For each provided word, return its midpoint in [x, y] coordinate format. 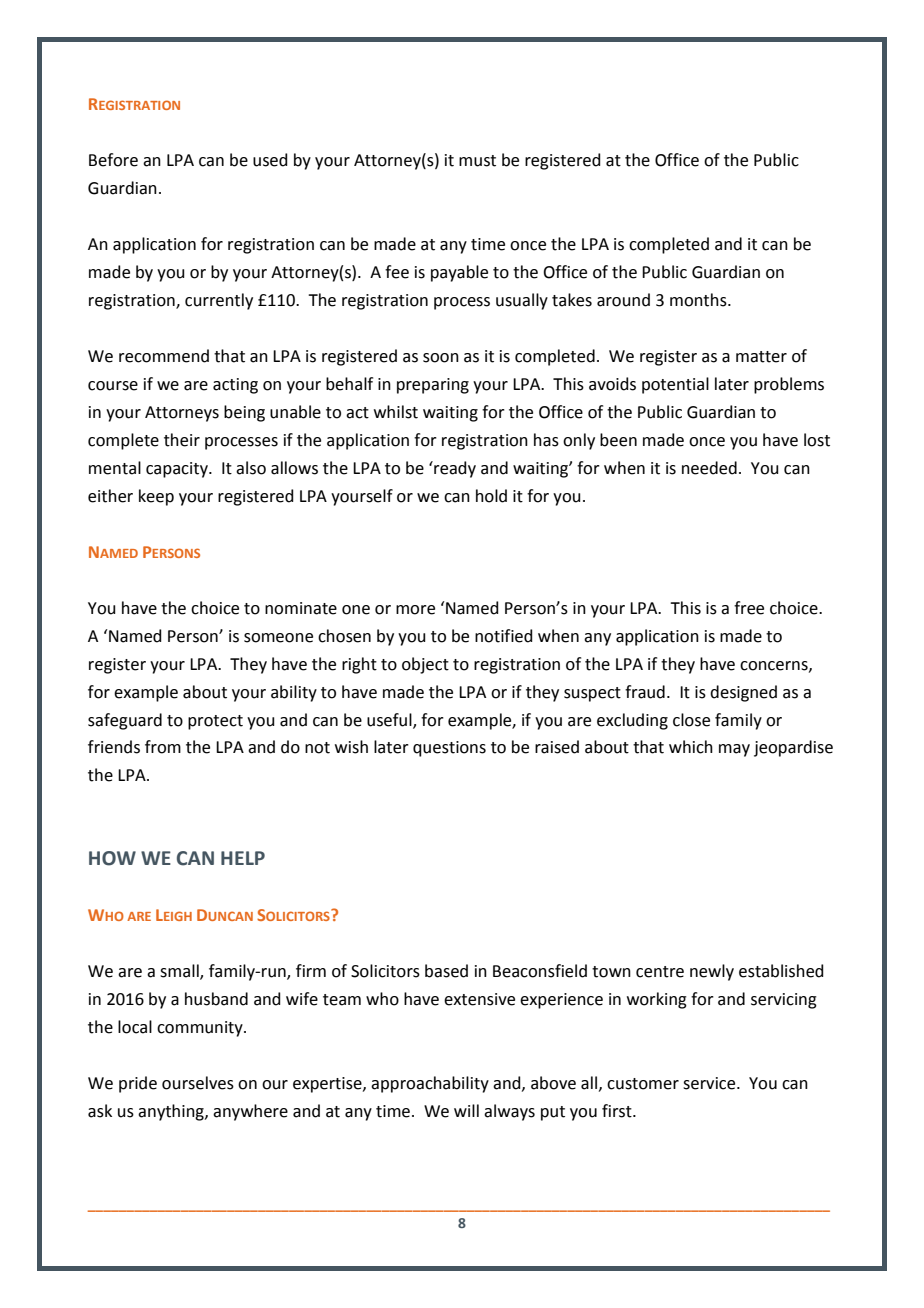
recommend [164, 356]
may [734, 750]
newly [712, 972]
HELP [243, 858]
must [477, 161]
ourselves [198, 1083]
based [446, 971]
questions [449, 749]
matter [761, 357]
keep [156, 497]
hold [491, 496]
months [699, 300]
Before [113, 160]
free [749, 608]
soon [441, 358]
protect [215, 722]
